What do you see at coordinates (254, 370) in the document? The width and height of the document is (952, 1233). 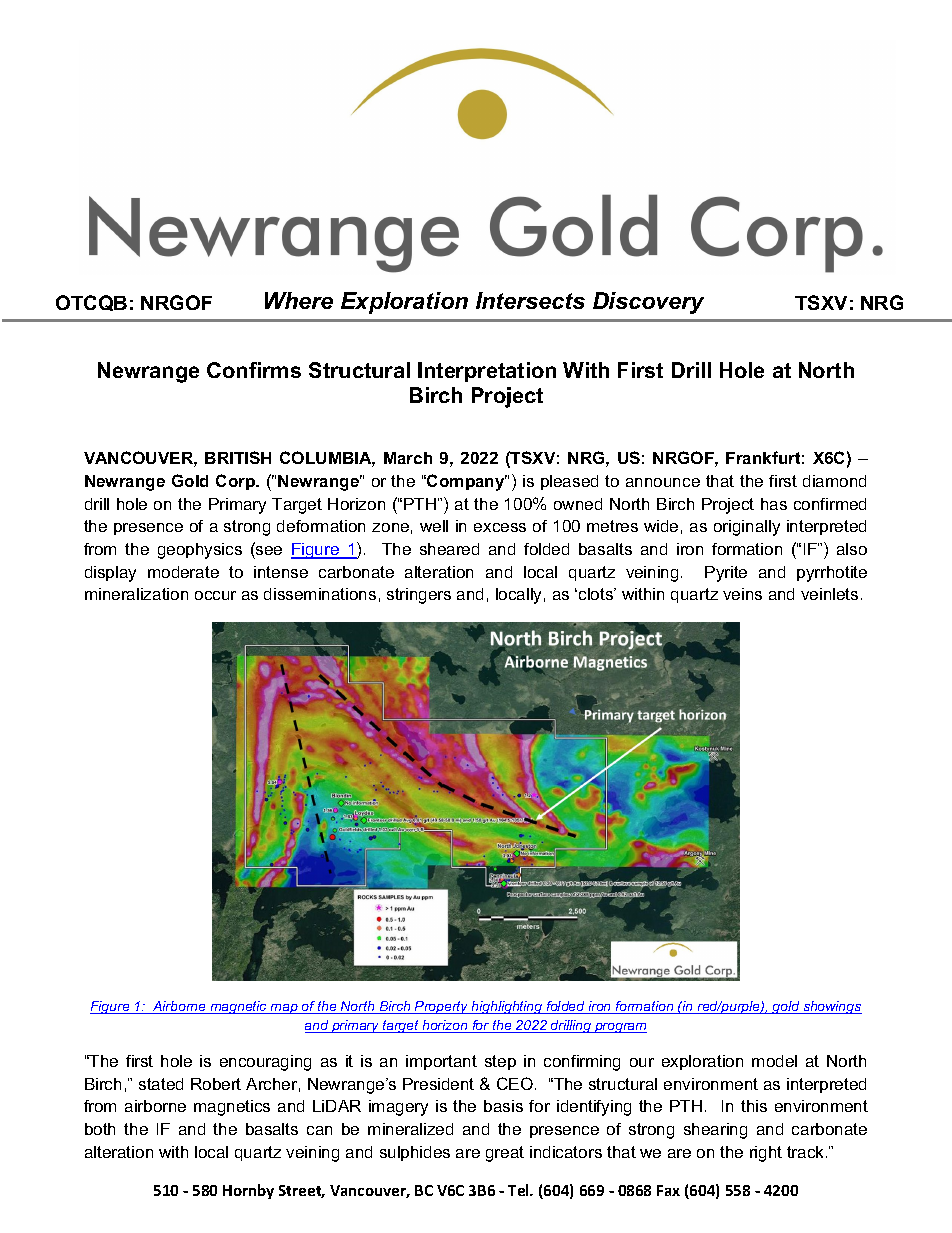 I see `Confirms` at bounding box center [254, 370].
